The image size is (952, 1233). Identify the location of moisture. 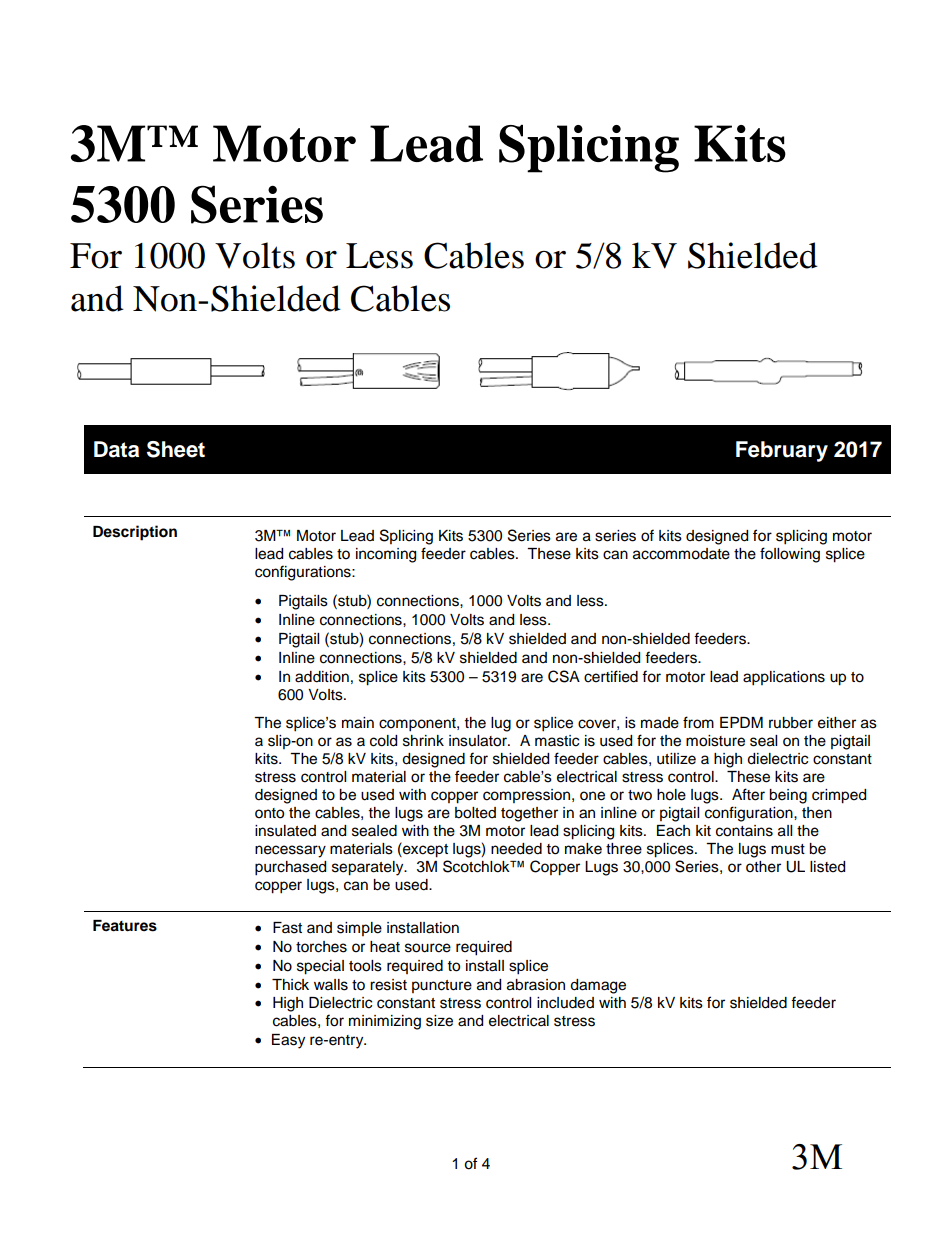
(715, 741).
